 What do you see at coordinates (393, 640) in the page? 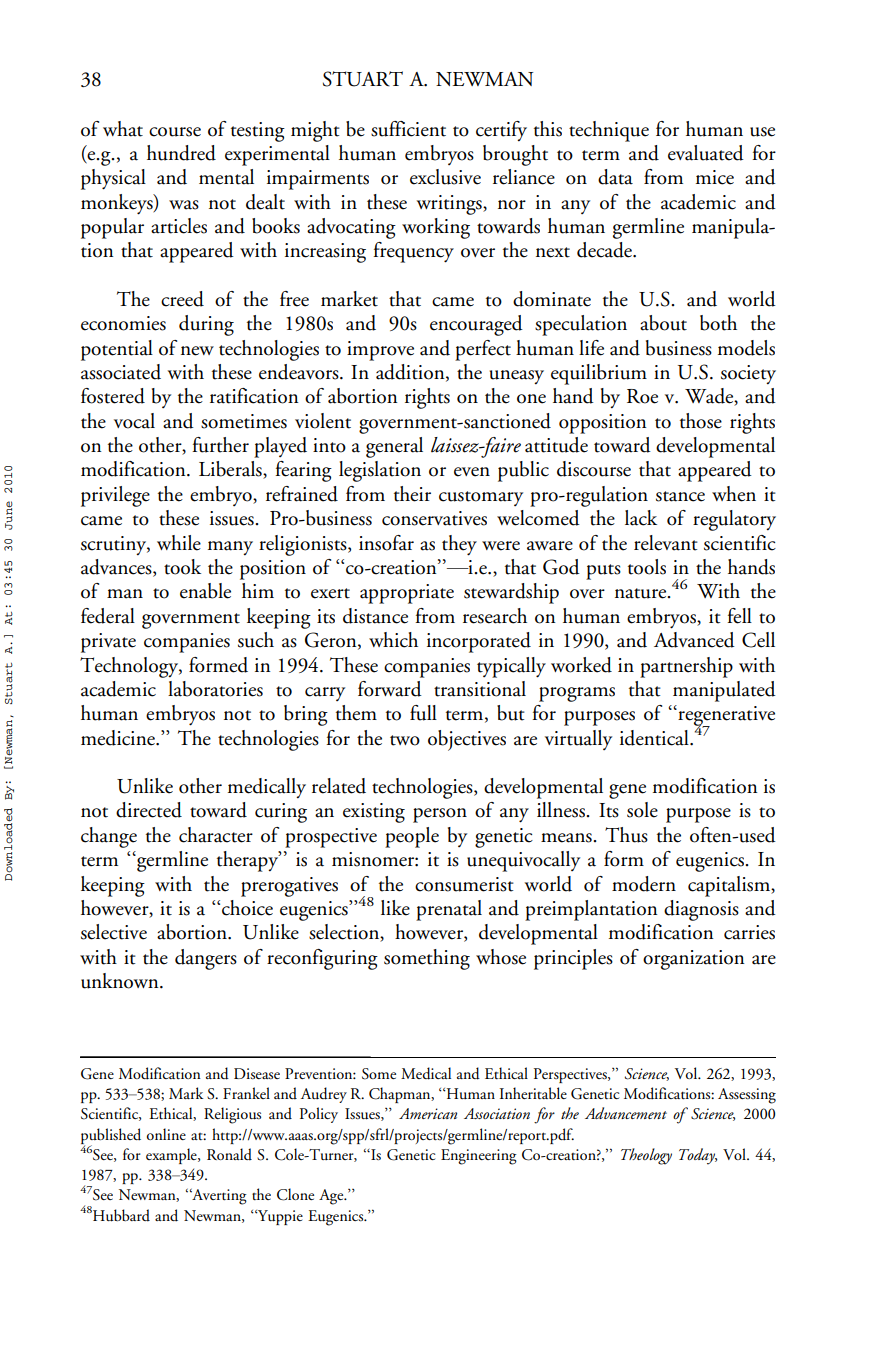
I see `which` at bounding box center [393, 640].
